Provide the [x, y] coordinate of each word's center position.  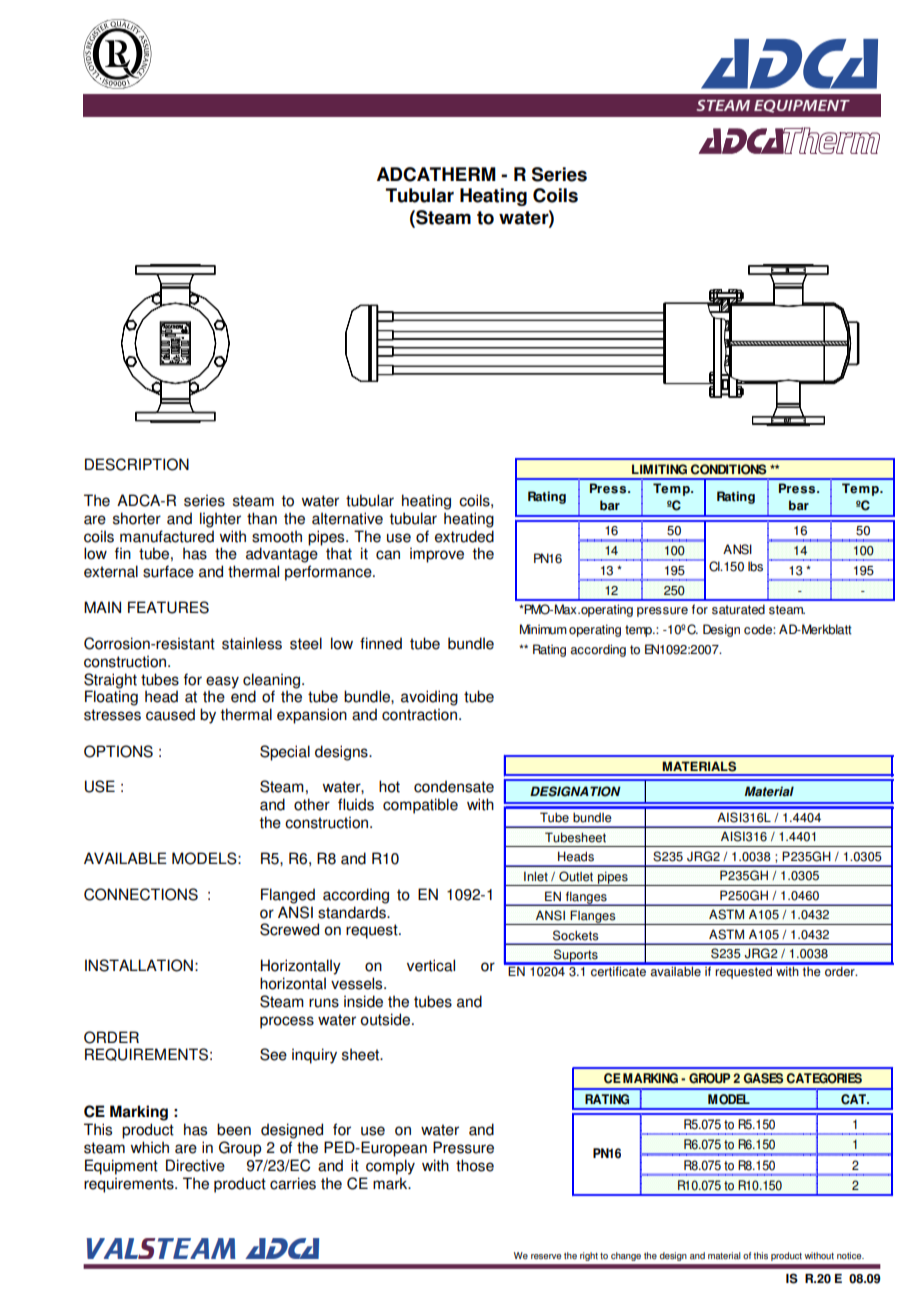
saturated [738, 609]
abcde [117, 54]
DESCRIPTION [137, 464]
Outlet [576, 876]
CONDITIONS [729, 469]
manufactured [167, 536]
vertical [431, 965]
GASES [763, 1078]
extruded [464, 536]
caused [170, 714]
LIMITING [659, 469]
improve [437, 555]
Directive [195, 1165]
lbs [755, 566]
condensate [454, 786]
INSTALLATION [139, 965]
